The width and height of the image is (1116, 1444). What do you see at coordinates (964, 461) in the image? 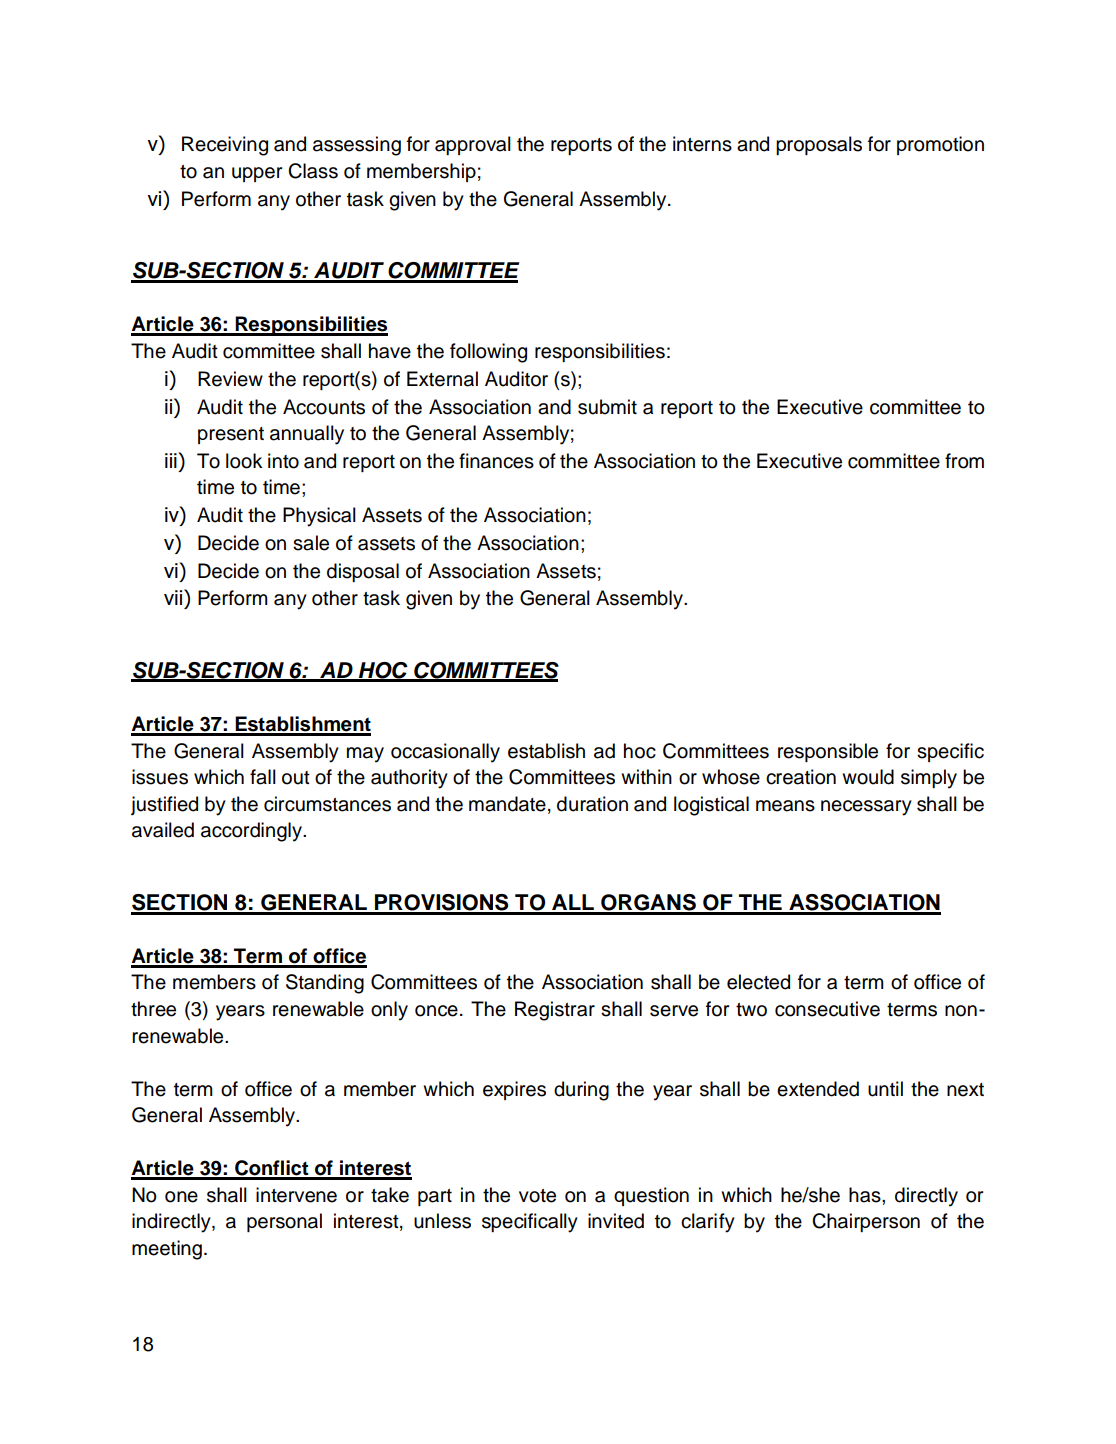
I see `from` at bounding box center [964, 461].
